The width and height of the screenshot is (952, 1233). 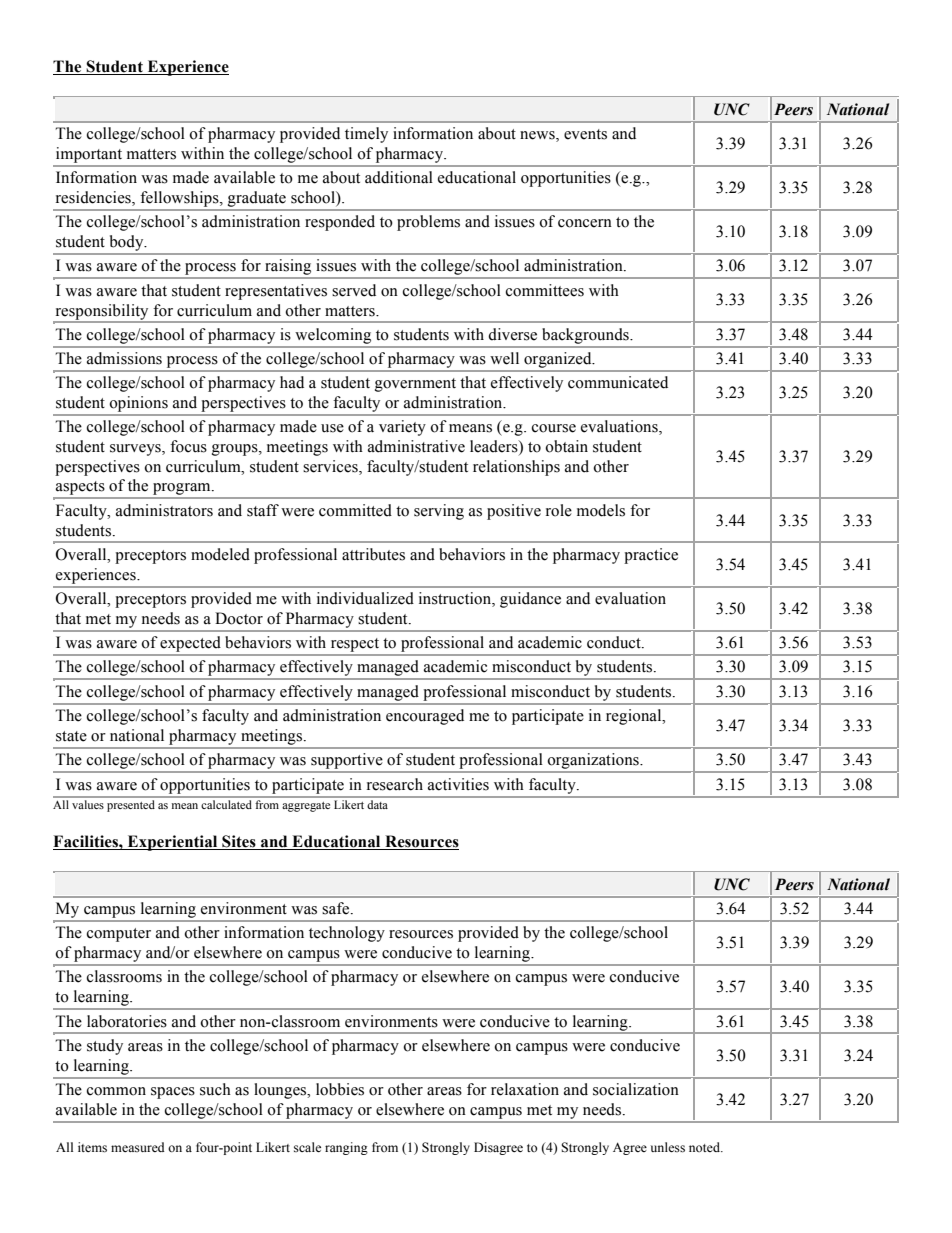 I want to click on events, so click(x=585, y=134).
